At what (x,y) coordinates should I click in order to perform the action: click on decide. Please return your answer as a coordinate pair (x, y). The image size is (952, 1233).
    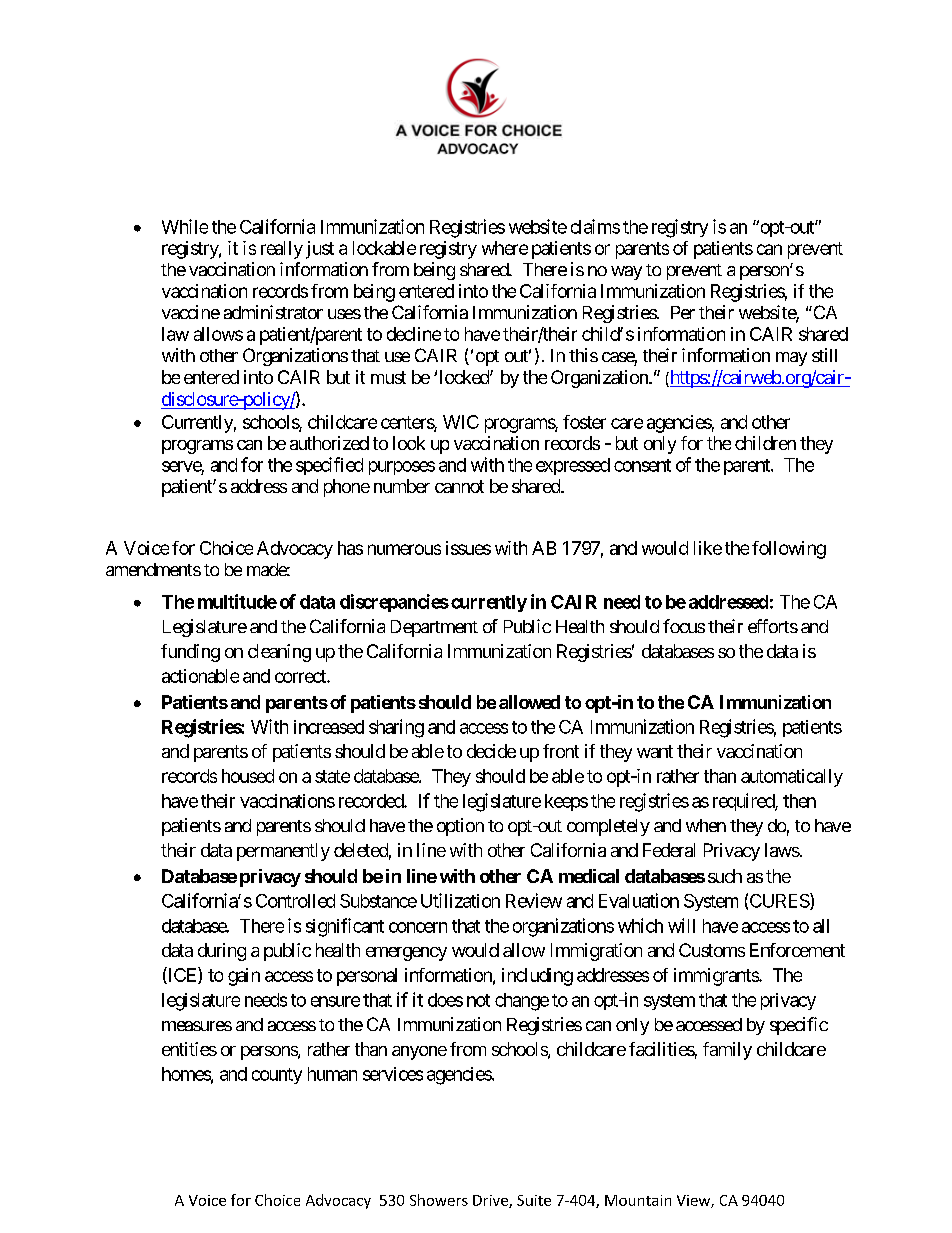
    Looking at the image, I should click on (491, 751).
